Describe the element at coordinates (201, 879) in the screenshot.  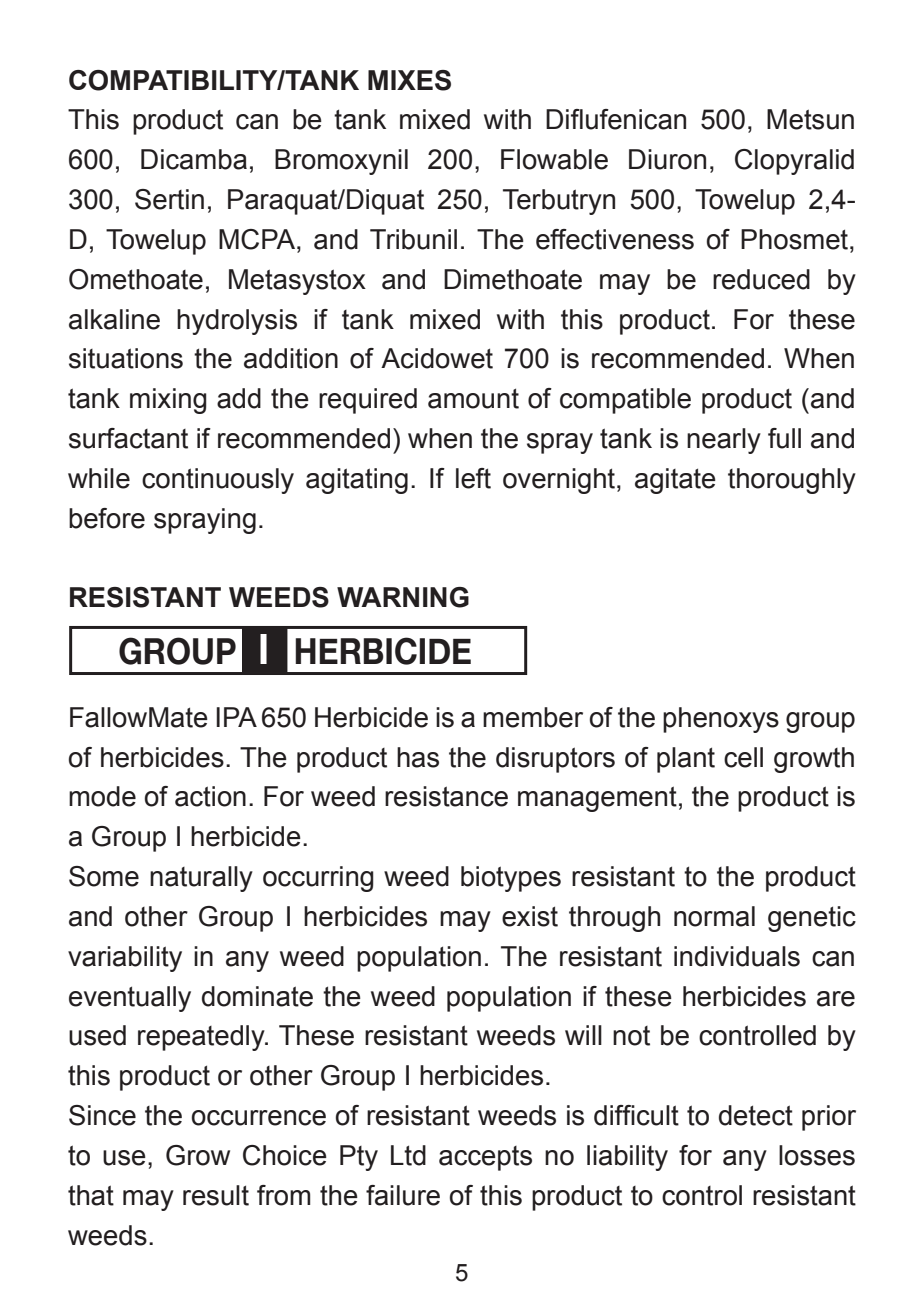
I see `naturally` at that location.
